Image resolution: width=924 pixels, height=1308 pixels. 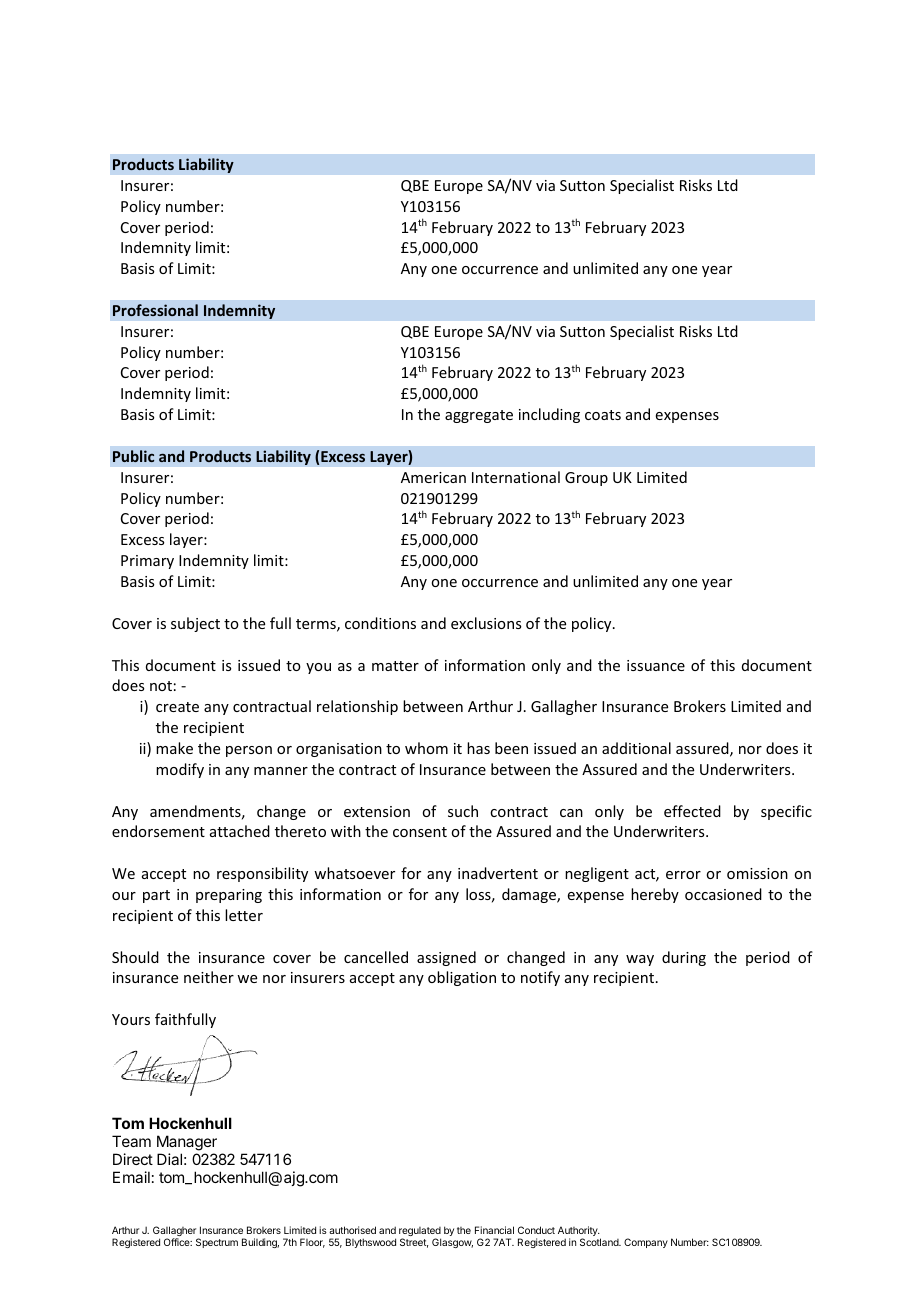 What do you see at coordinates (155, 310) in the document?
I see `Professional` at bounding box center [155, 310].
